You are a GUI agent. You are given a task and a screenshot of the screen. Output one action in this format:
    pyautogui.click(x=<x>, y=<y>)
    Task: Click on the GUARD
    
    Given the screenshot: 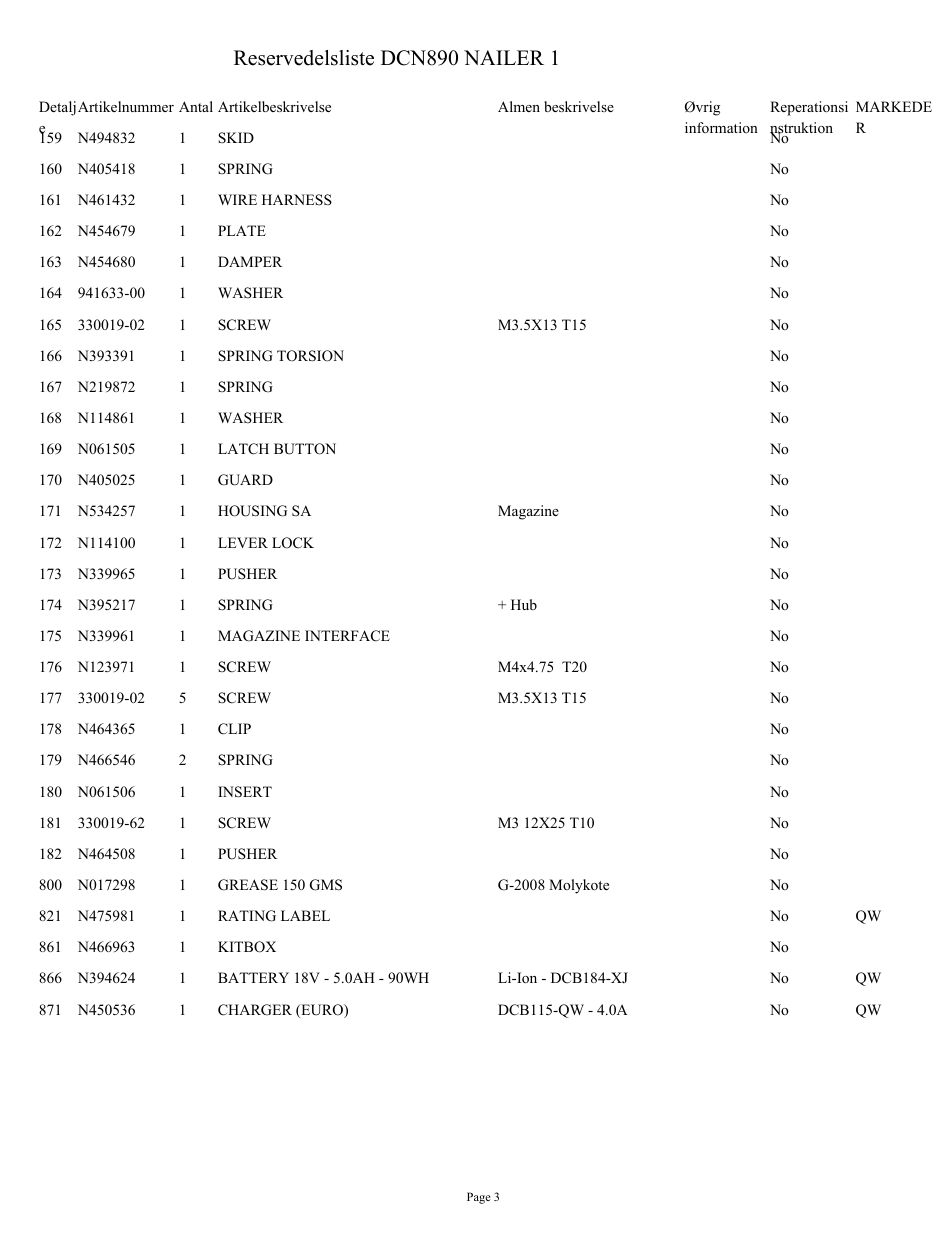 What is the action you would take?
    pyautogui.click(x=245, y=480)
